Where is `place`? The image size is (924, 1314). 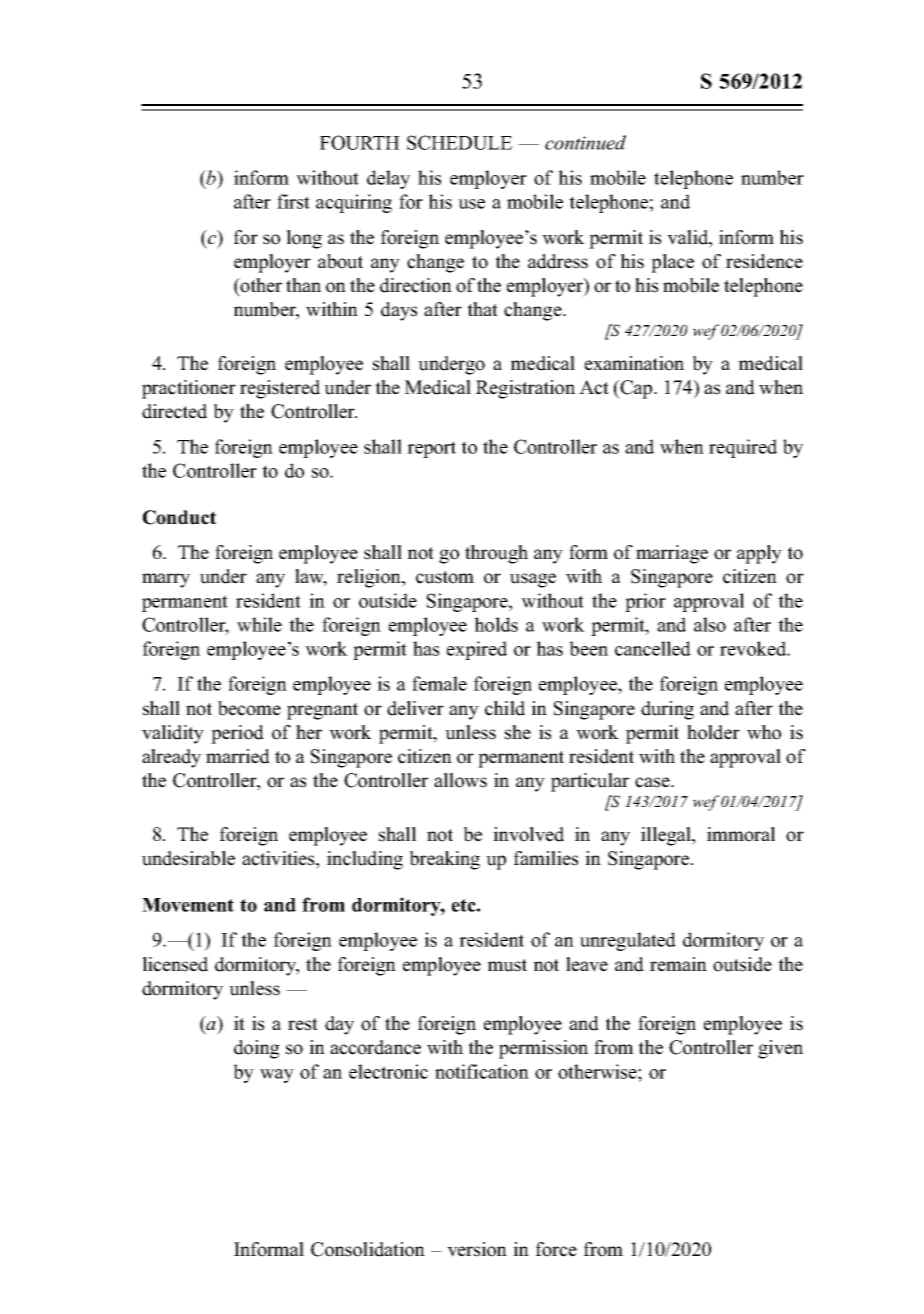 place is located at coordinates (672, 263).
